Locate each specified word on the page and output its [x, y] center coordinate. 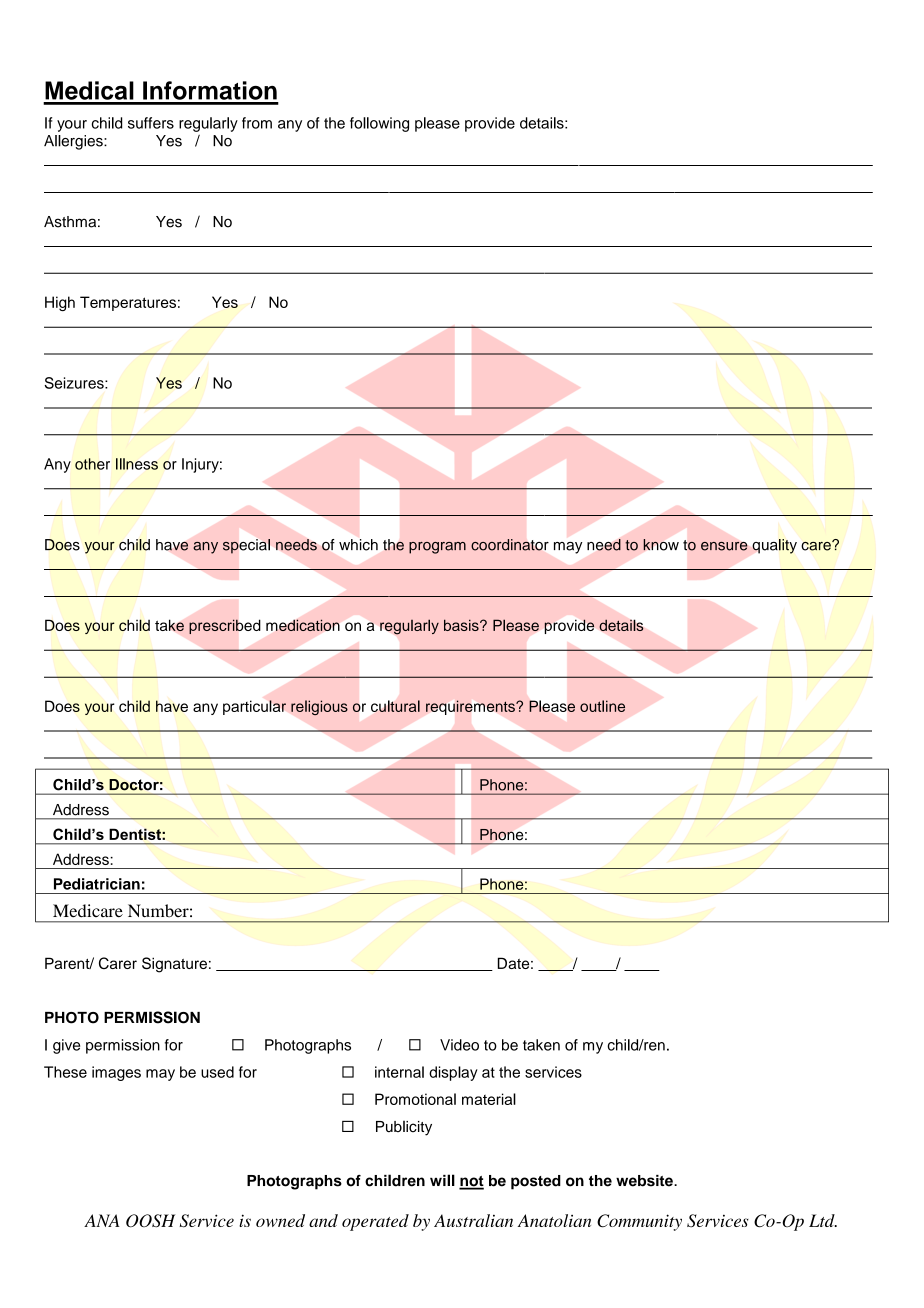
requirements [471, 707]
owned [280, 1220]
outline [602, 706]
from [257, 123]
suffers [151, 123]
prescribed [224, 626]
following [379, 124]
